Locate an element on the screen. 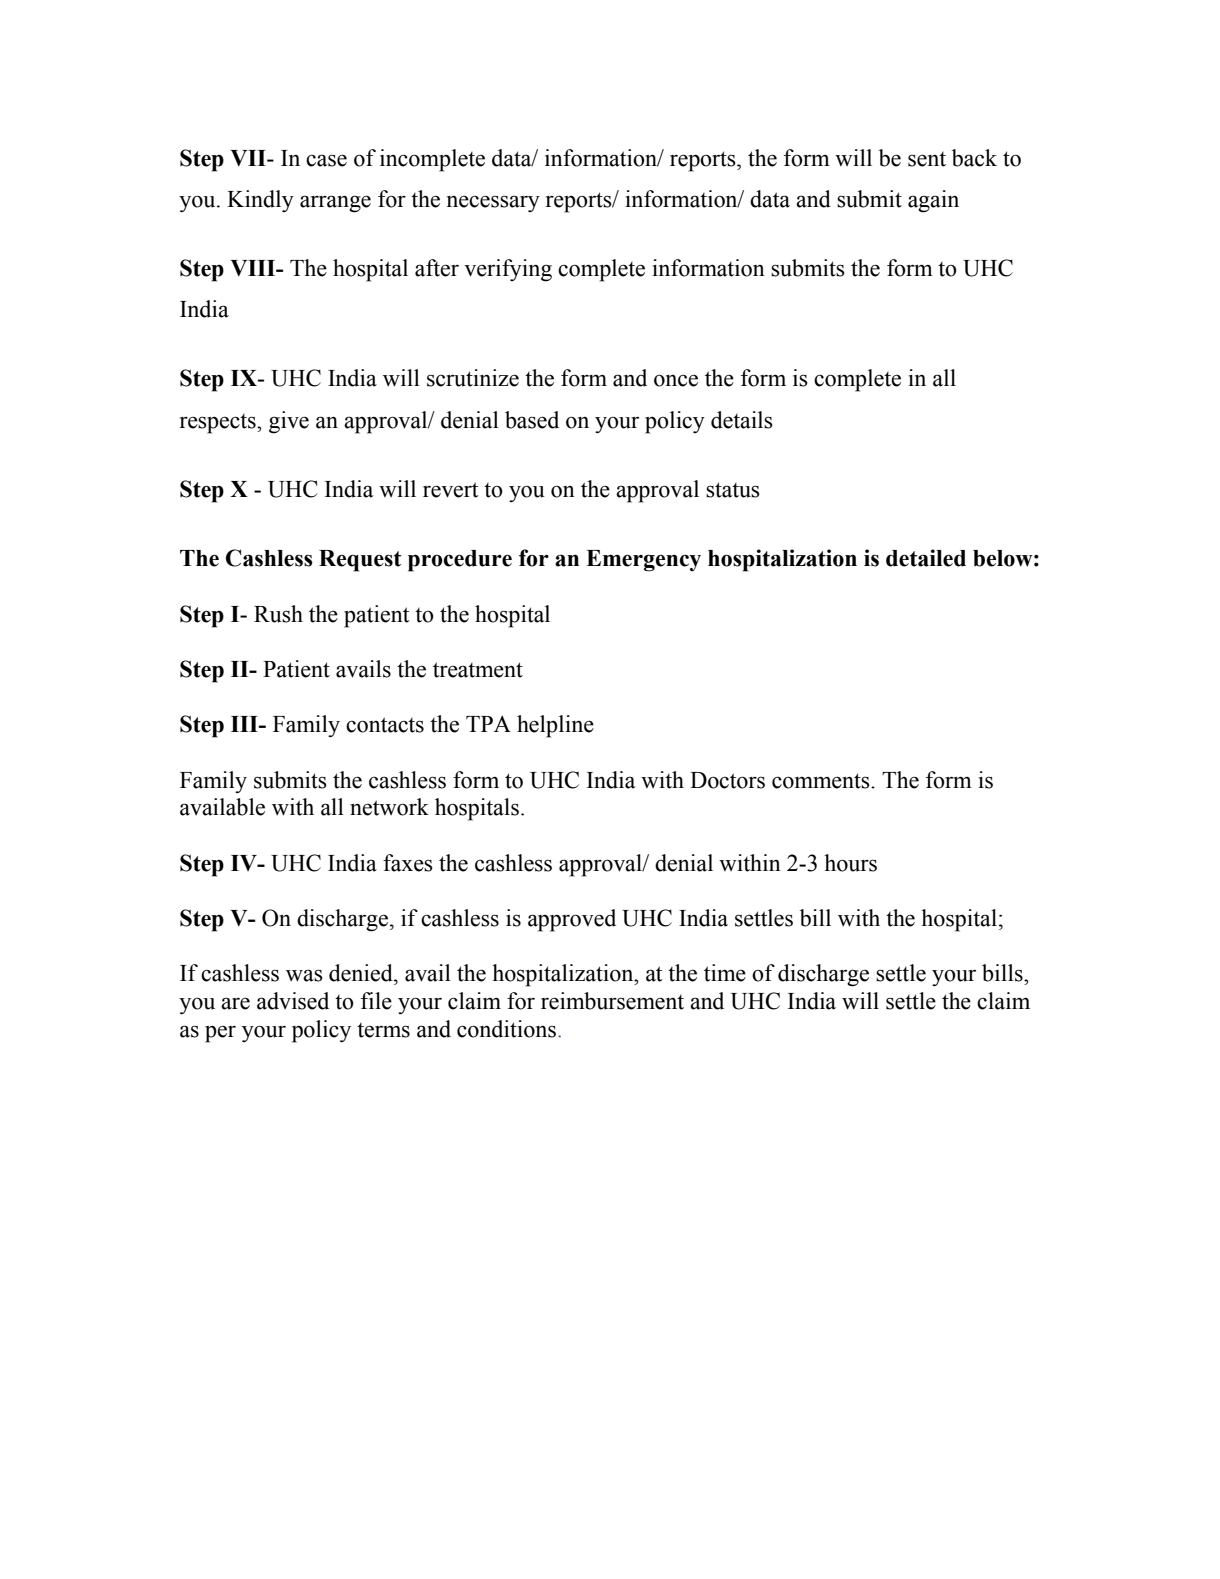  necessary is located at coordinates (493, 203).
